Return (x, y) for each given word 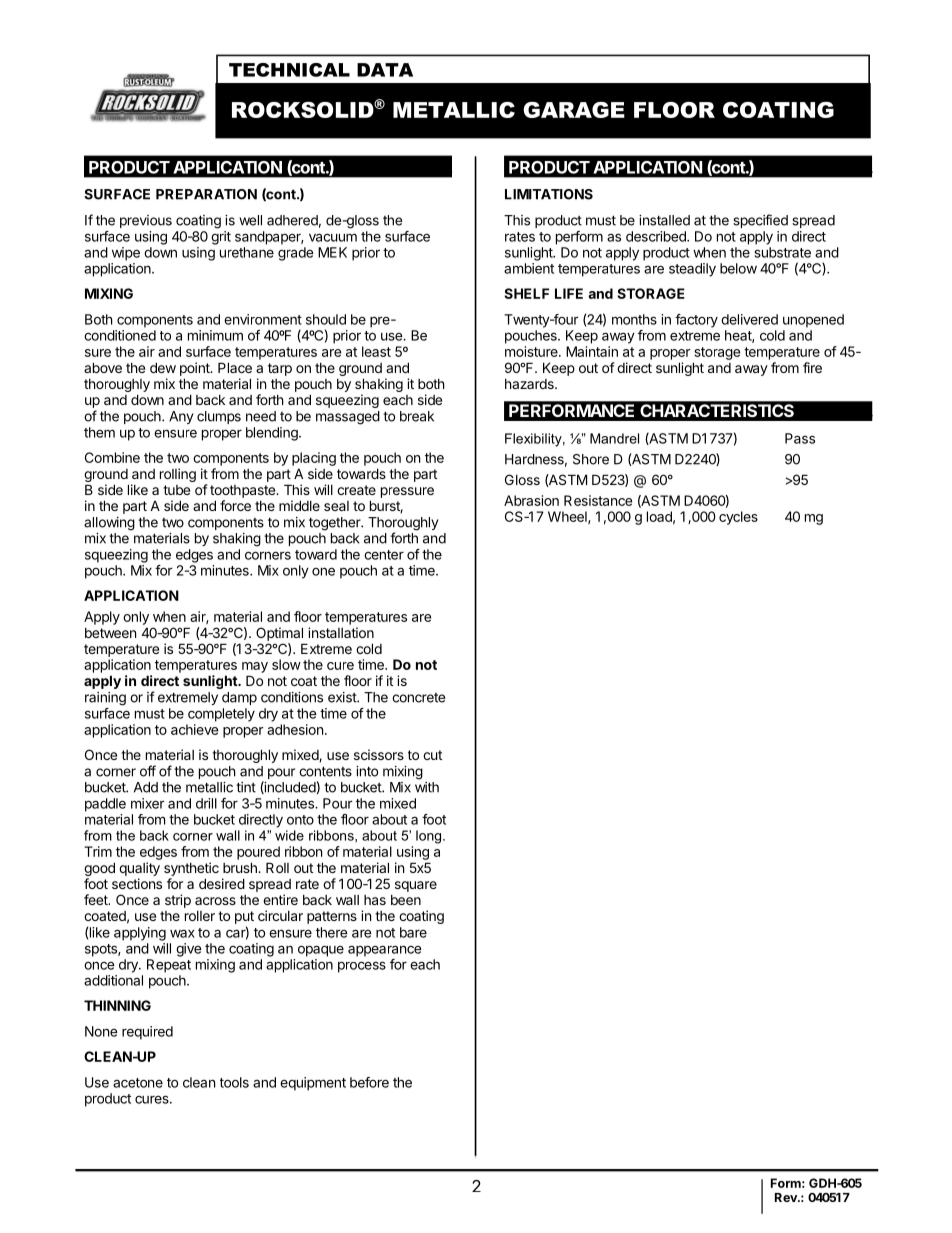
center (384, 555)
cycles (738, 518)
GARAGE (574, 110)
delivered (749, 319)
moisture (532, 351)
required (147, 1033)
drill (206, 803)
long (430, 837)
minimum (215, 335)
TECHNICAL (289, 70)
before (369, 1082)
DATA (385, 70)
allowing (109, 524)
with (427, 787)
